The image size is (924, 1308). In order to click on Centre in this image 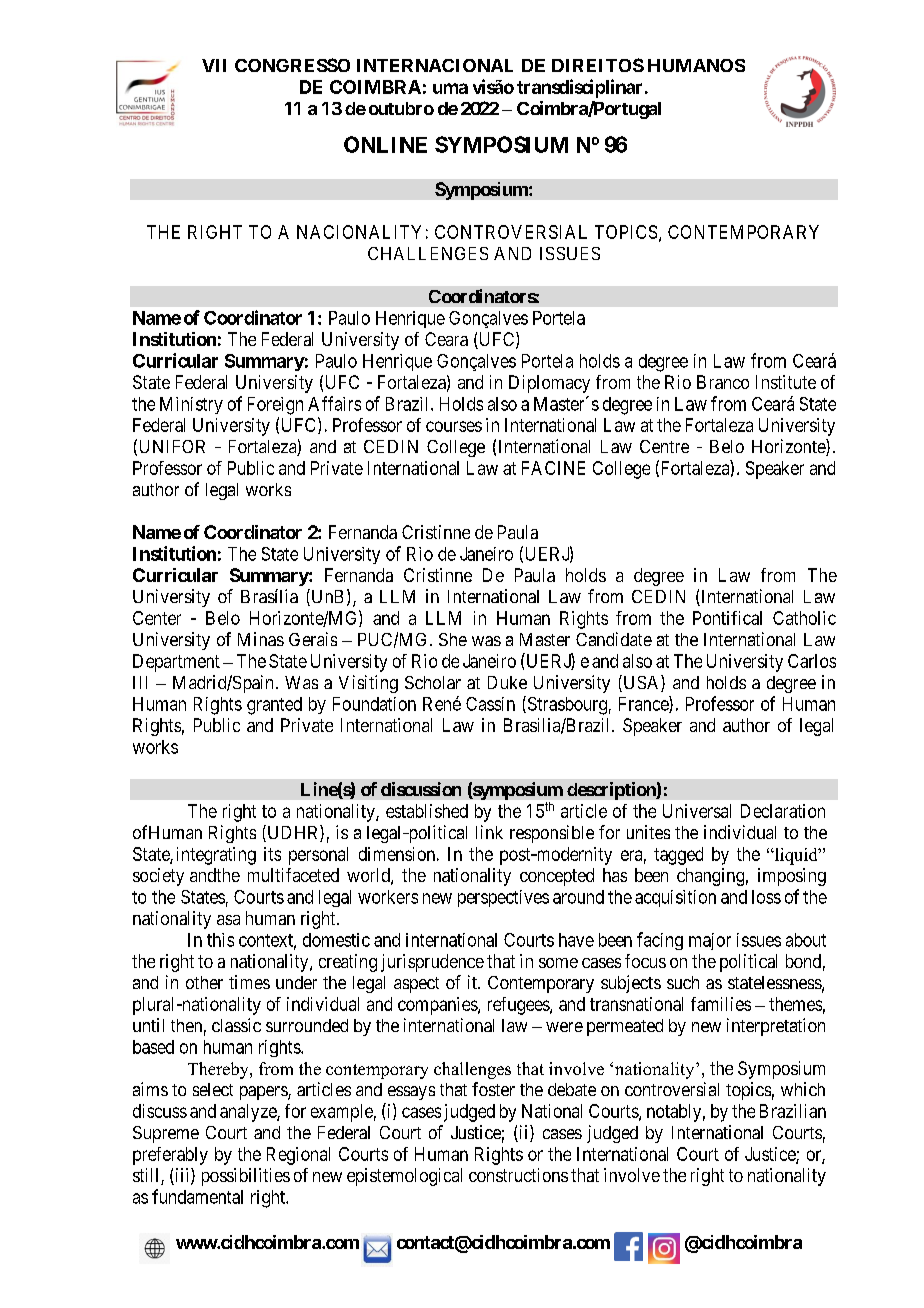, I will do `click(664, 446)`.
